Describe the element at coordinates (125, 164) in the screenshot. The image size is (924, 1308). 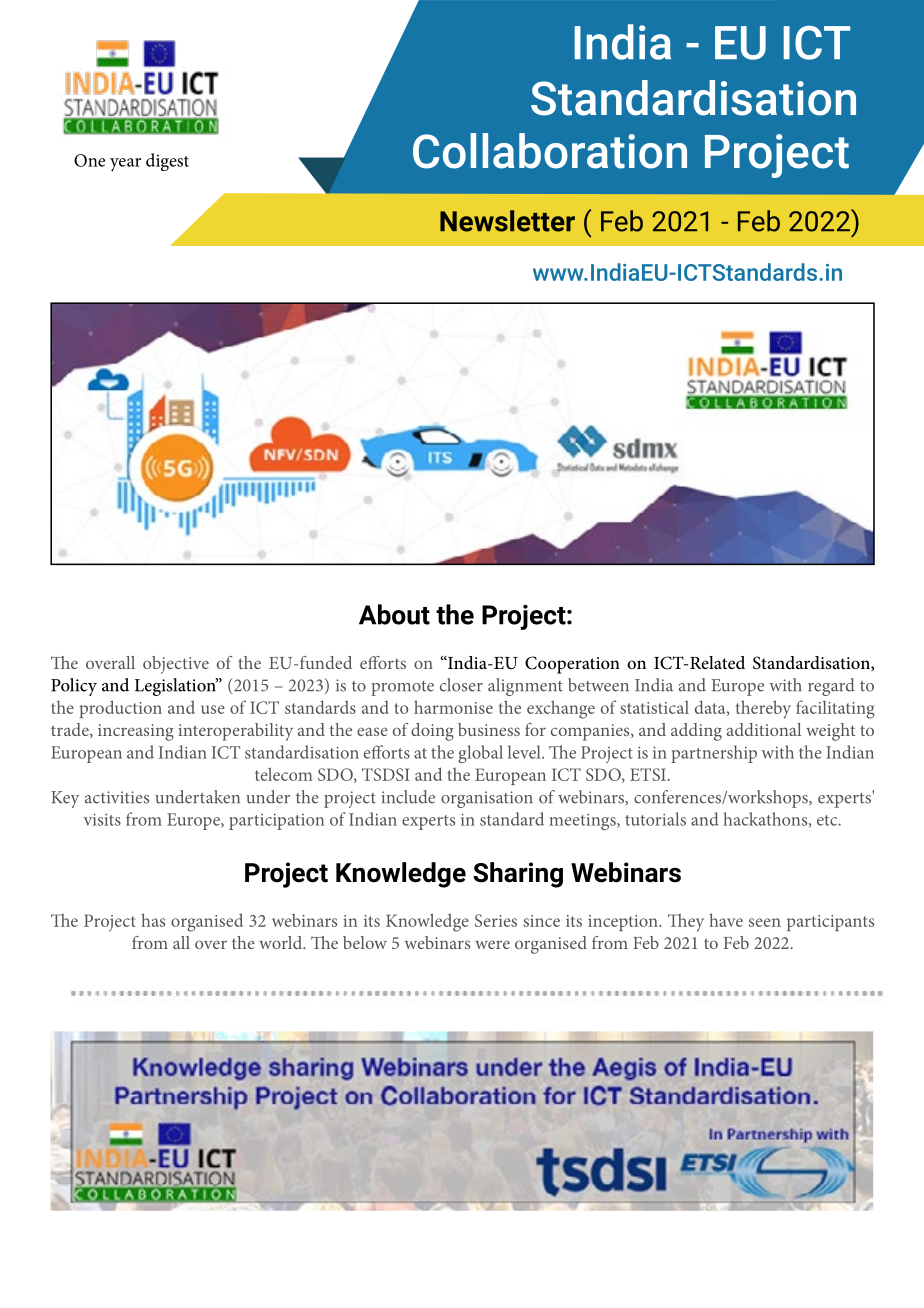
I see `year` at that location.
